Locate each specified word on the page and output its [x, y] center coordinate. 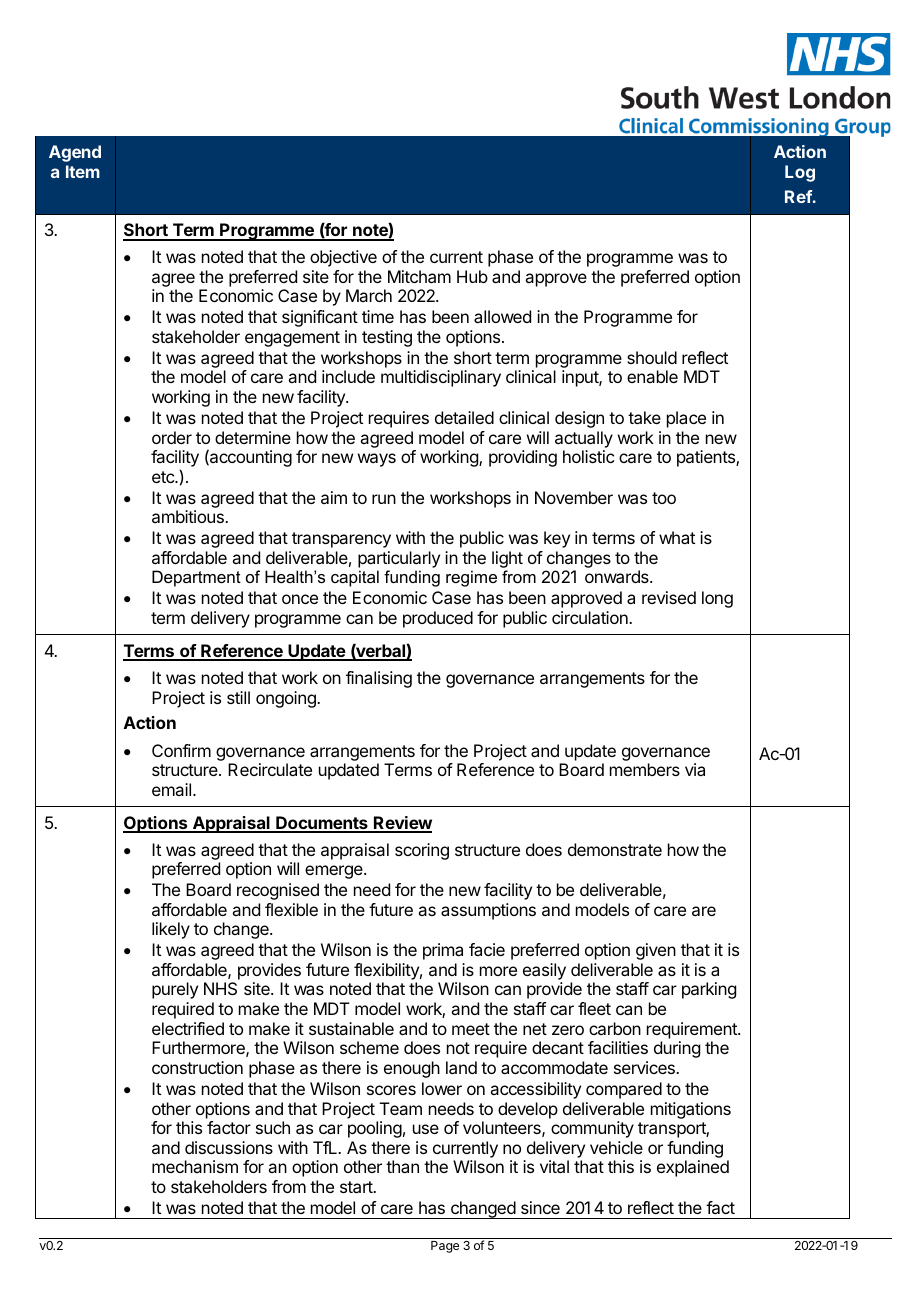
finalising [379, 679]
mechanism [195, 1166]
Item [83, 171]
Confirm [181, 750]
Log [800, 173]
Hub [472, 276]
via [695, 769]
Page [445, 1247]
